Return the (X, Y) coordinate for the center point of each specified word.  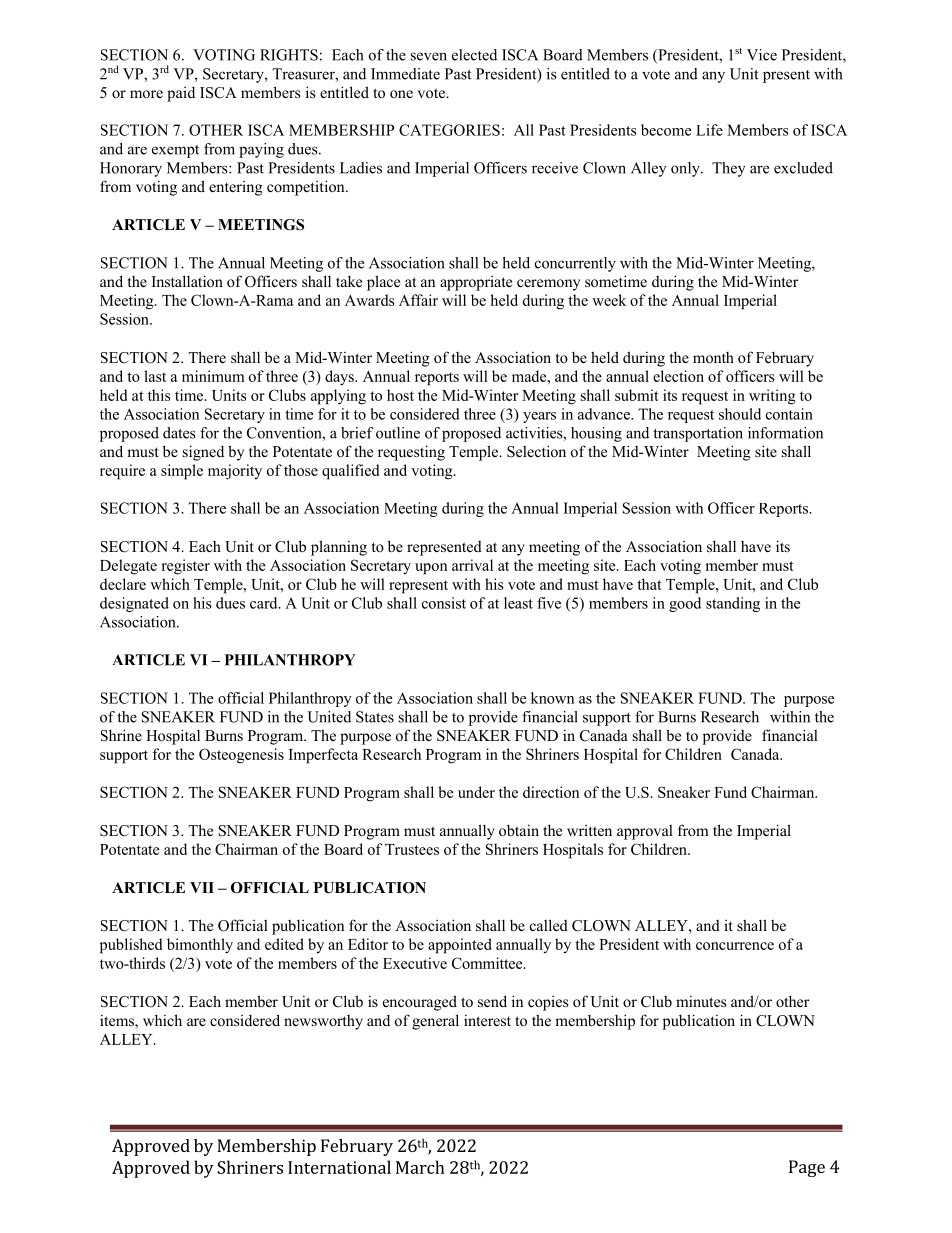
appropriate (476, 283)
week (609, 300)
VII (202, 887)
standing (733, 604)
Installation (187, 281)
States (375, 717)
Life (709, 130)
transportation (698, 434)
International (339, 1167)
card (265, 603)
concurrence (735, 946)
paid (181, 94)
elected (474, 55)
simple (182, 472)
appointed (460, 946)
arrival (472, 565)
